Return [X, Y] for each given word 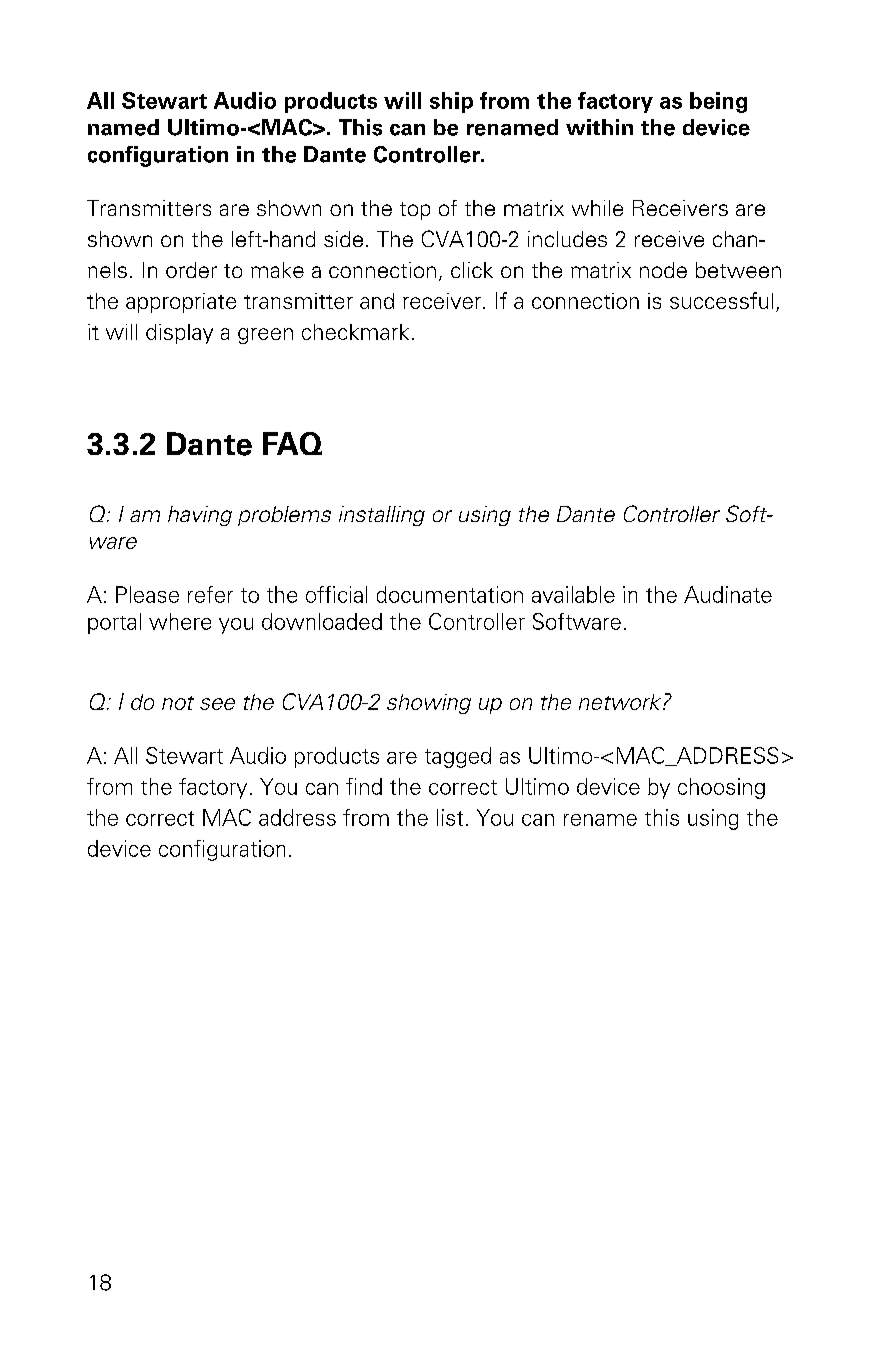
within [599, 127]
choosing [721, 788]
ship [451, 102]
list [450, 817]
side [343, 239]
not [178, 703]
